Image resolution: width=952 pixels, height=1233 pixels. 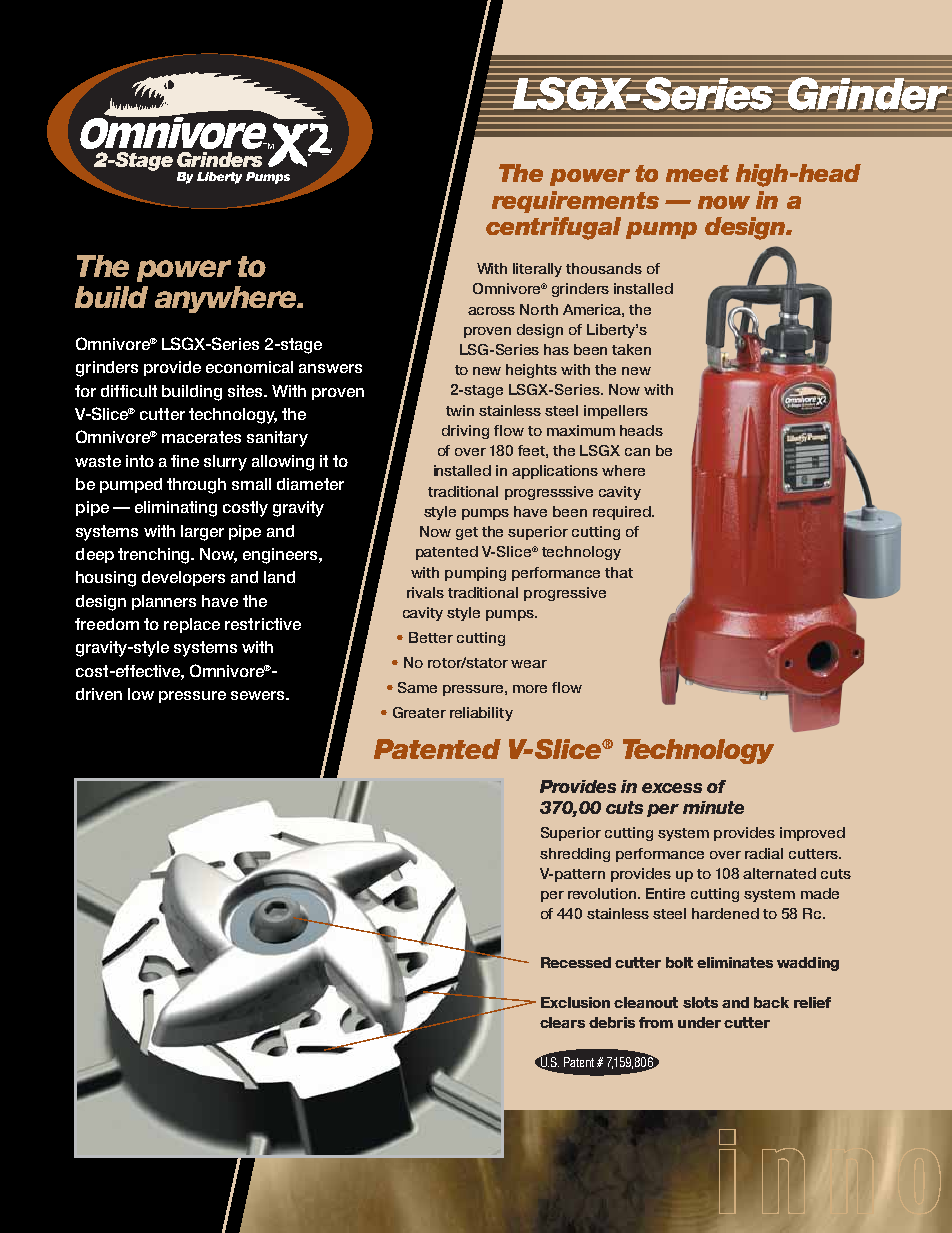 I want to click on meet, so click(x=697, y=173).
